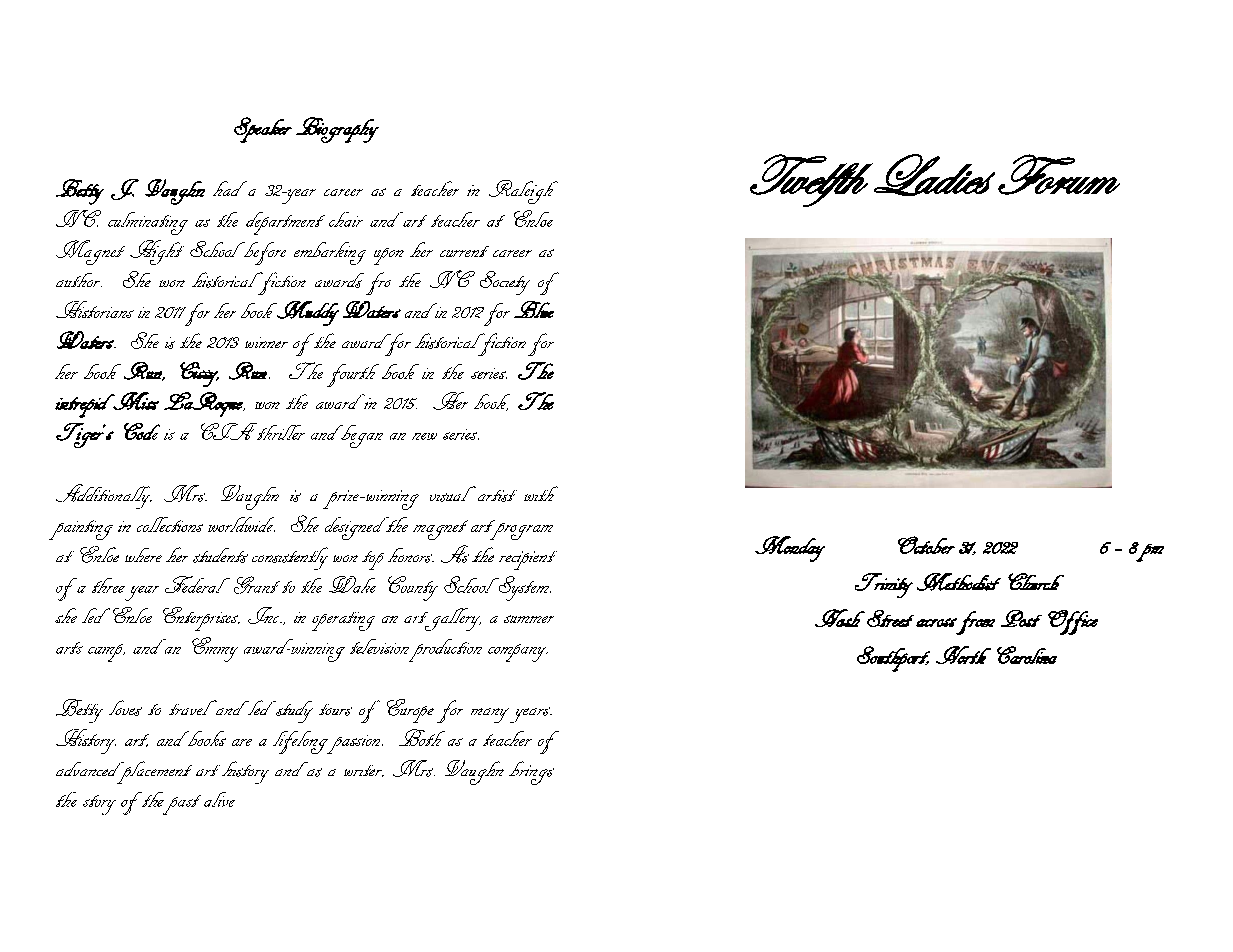  Describe the element at coordinates (153, 772) in the image. I see `placement` at that location.
